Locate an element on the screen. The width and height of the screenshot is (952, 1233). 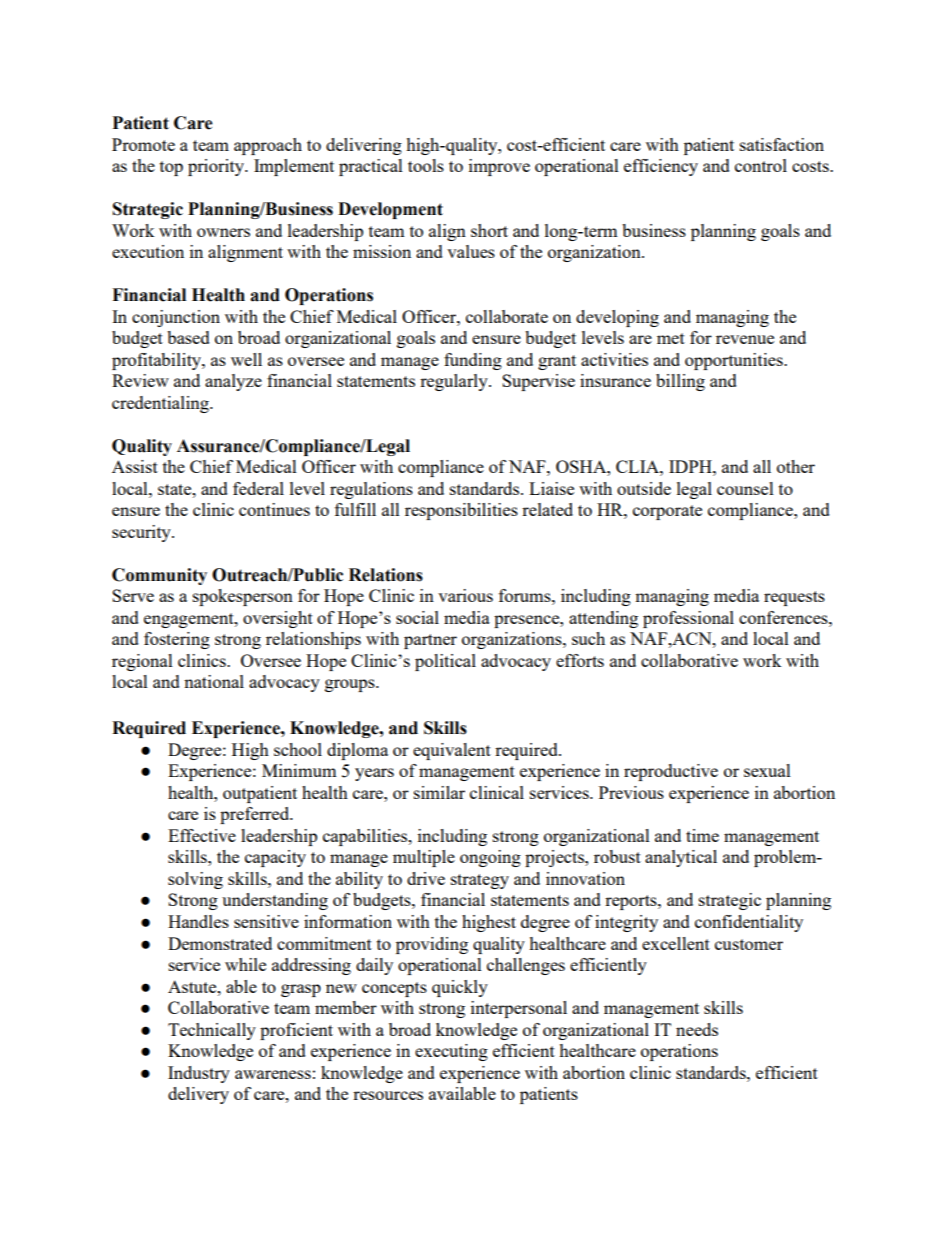
professional is located at coordinates (688, 619).
